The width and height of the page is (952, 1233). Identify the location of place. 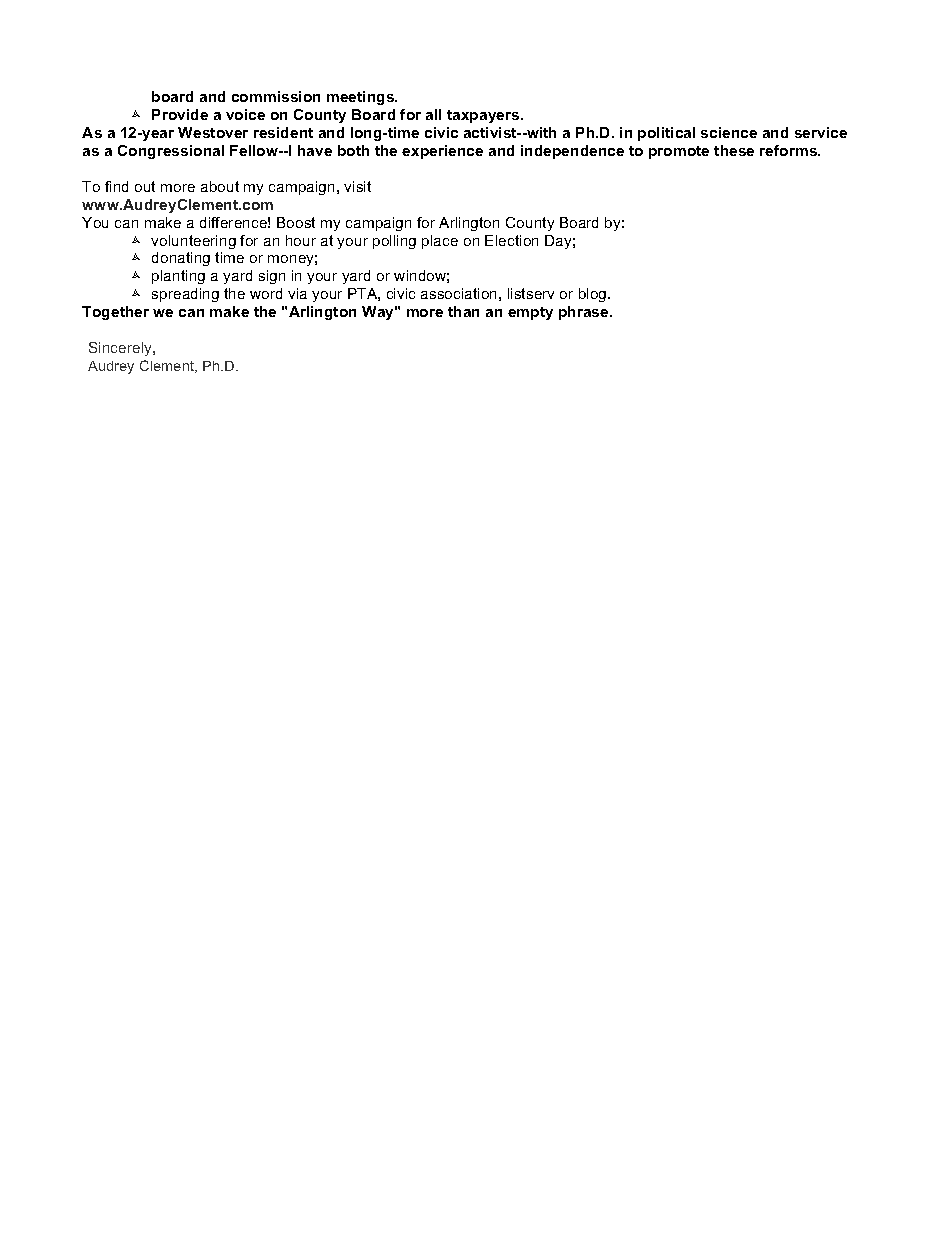
(440, 242).
